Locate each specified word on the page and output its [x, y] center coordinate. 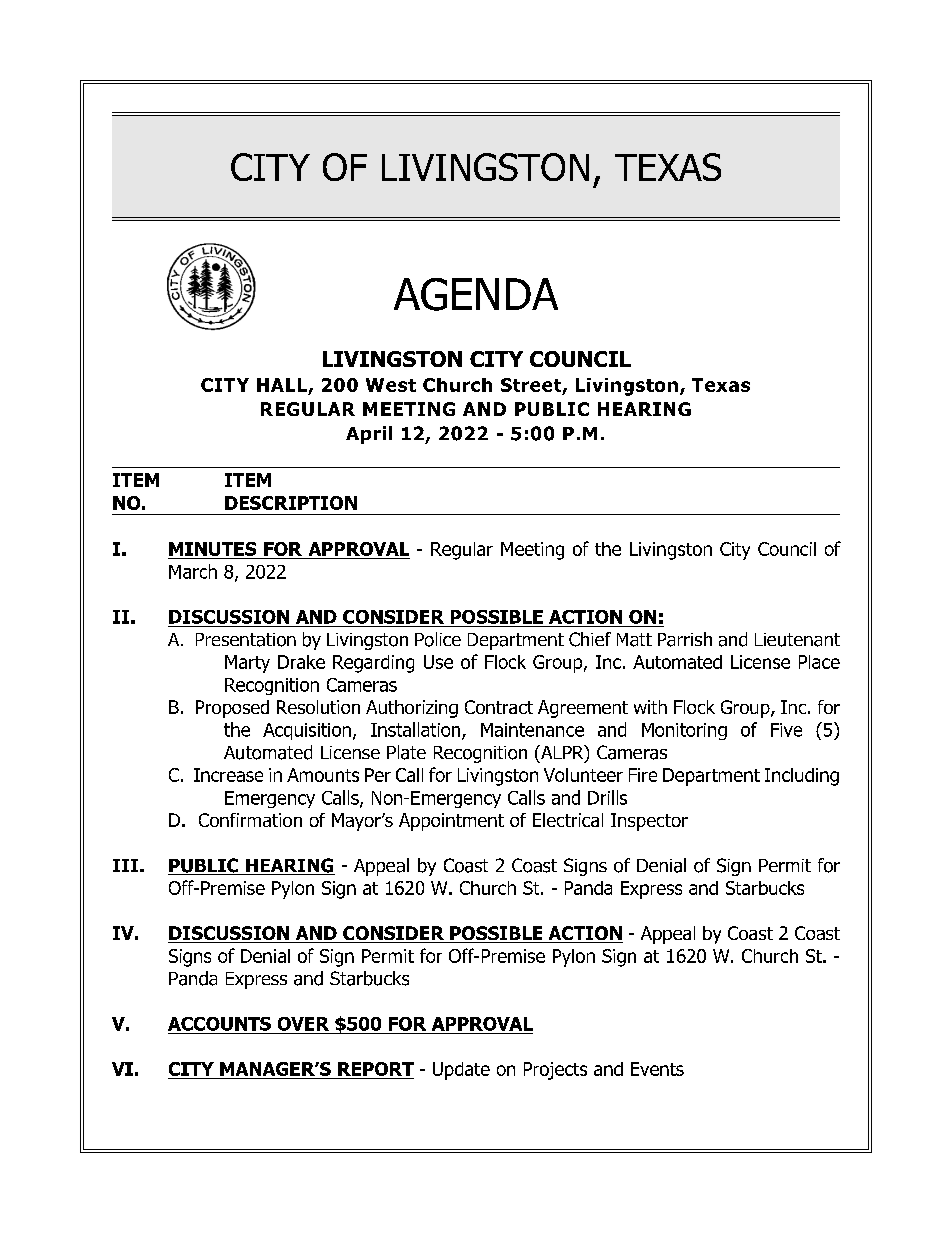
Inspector [649, 822]
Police [438, 639]
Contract [499, 707]
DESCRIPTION [291, 503]
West [391, 385]
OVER [303, 1024]
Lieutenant [797, 640]
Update [461, 1071]
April [369, 435]
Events [657, 1069]
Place [819, 662]
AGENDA [476, 294]
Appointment [451, 822]
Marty [247, 664]
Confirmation [250, 820]
